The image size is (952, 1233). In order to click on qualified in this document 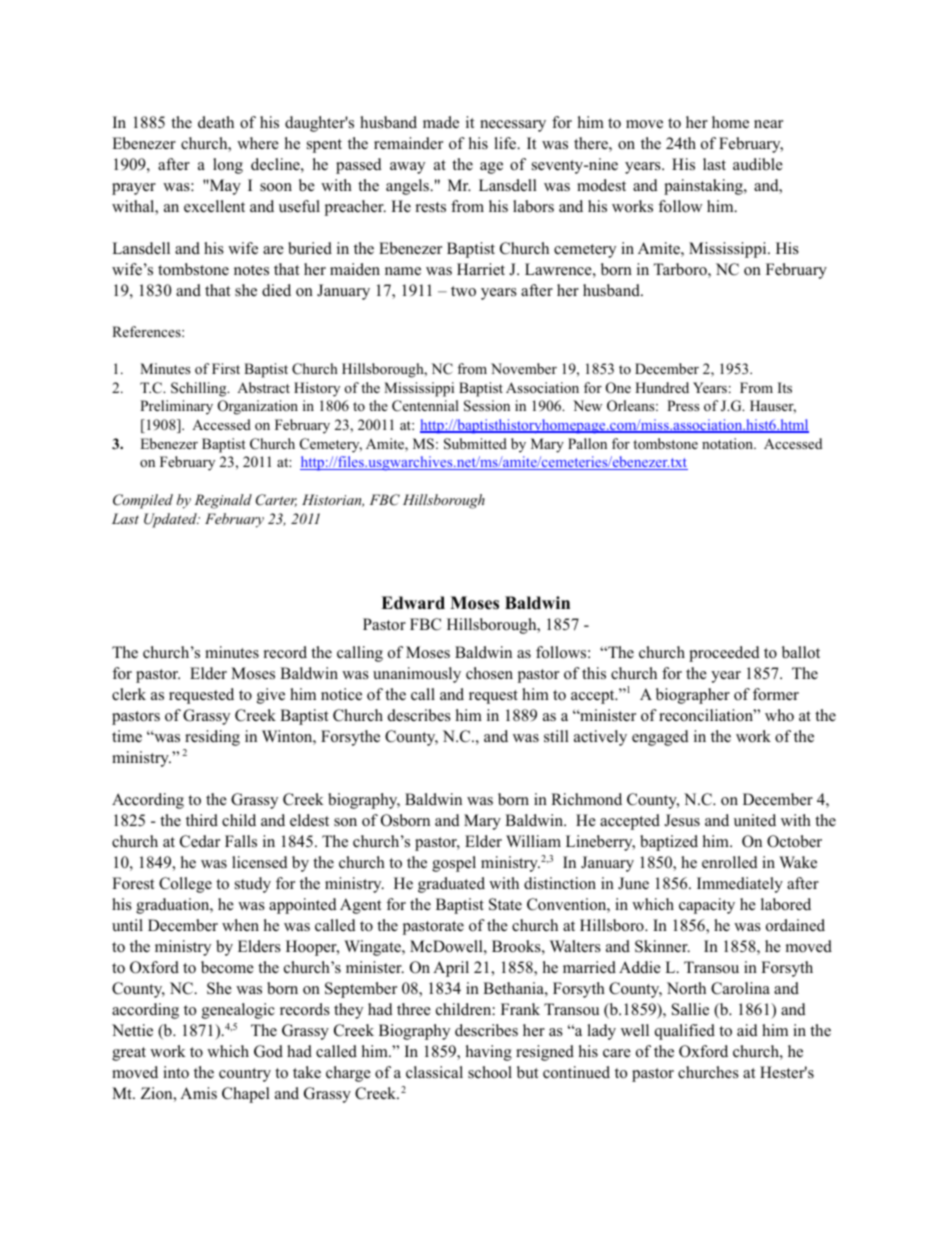, I will do `click(685, 1032)`.
